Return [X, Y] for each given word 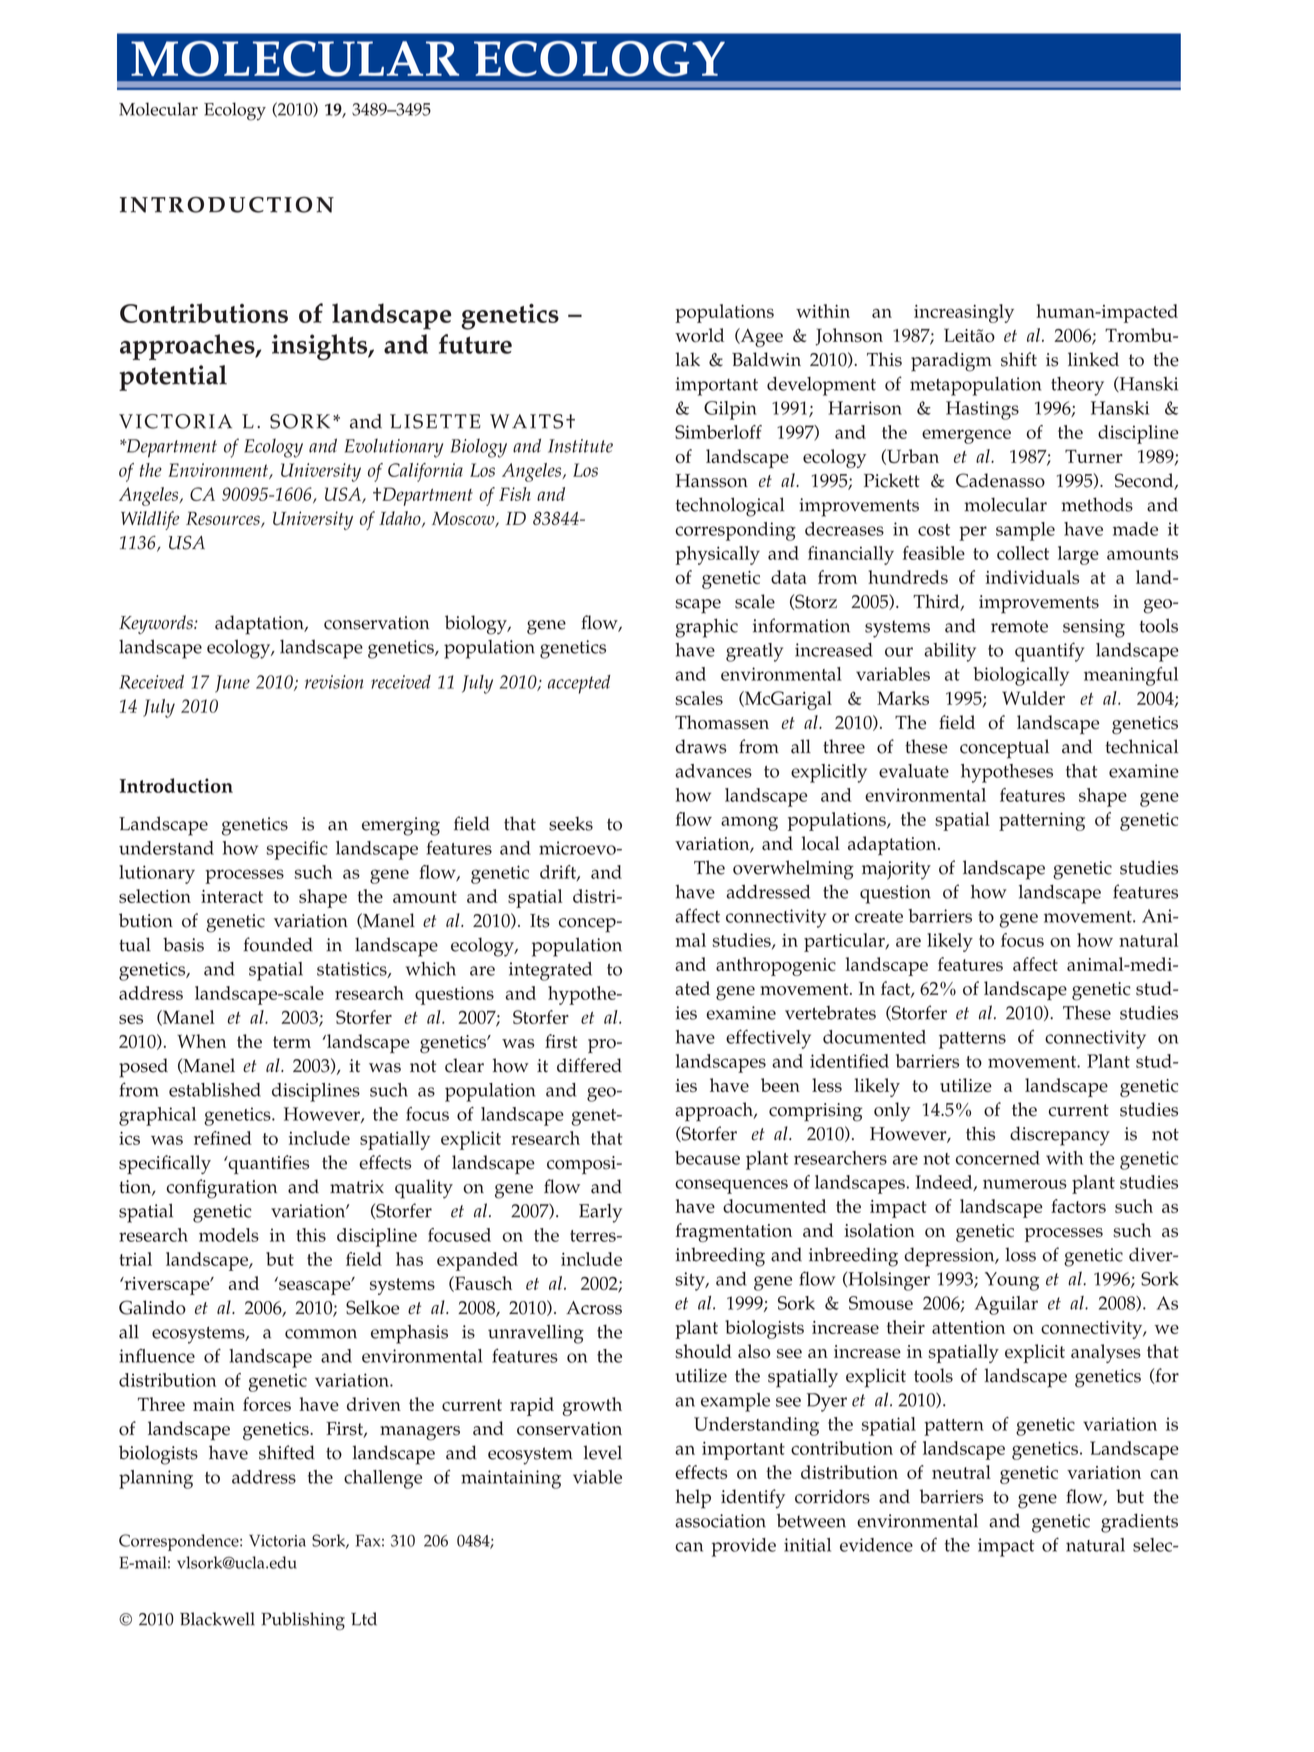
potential [173, 378]
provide [743, 1547]
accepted [579, 684]
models [229, 1235]
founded [278, 944]
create [879, 917]
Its [540, 921]
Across [594, 1308]
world [699, 335]
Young [1012, 1281]
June [232, 684]
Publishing [303, 1621]
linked [1093, 359]
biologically [1021, 676]
